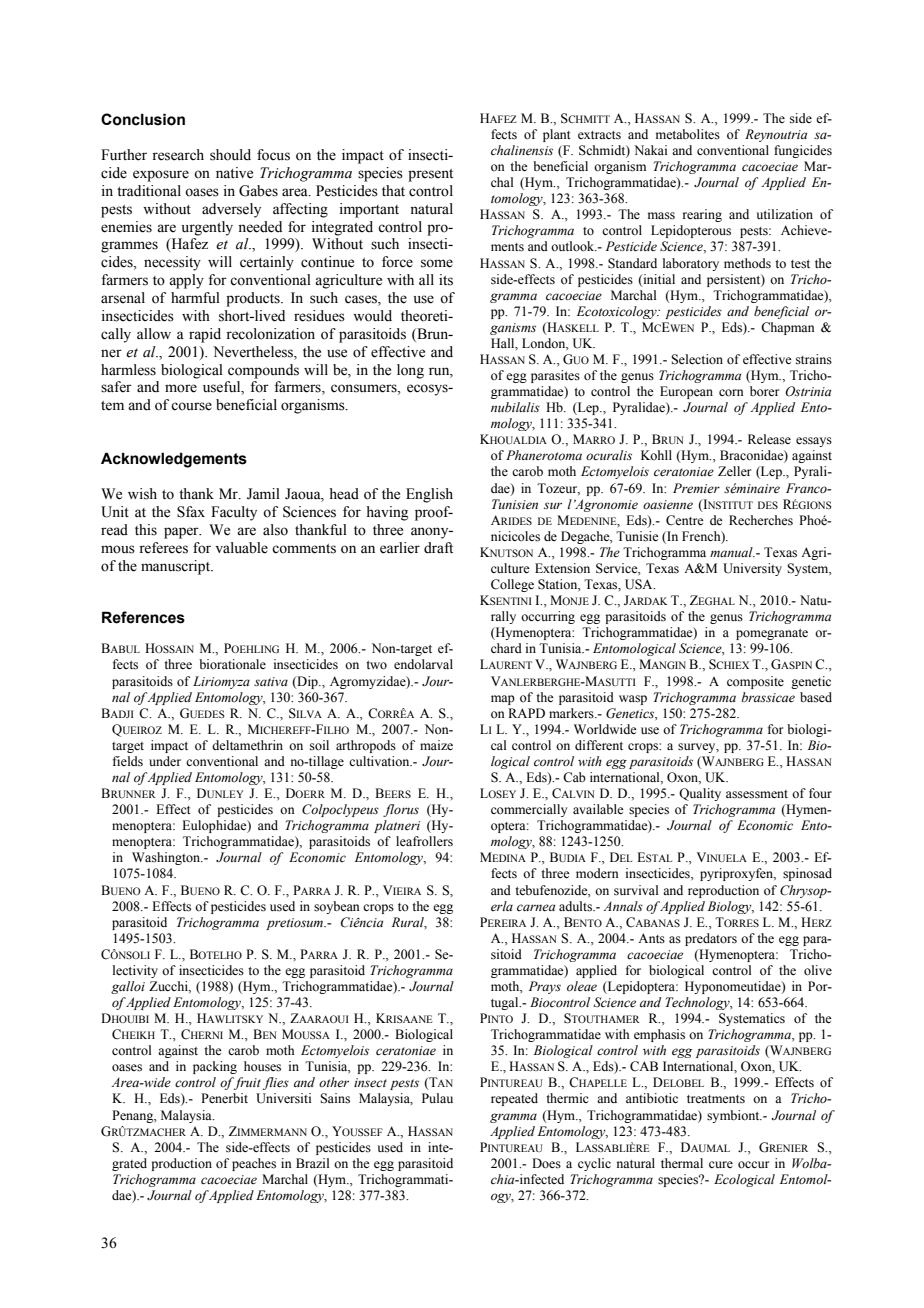  Describe the element at coordinates (807, 874) in the screenshot. I see `spinosad` at that location.
